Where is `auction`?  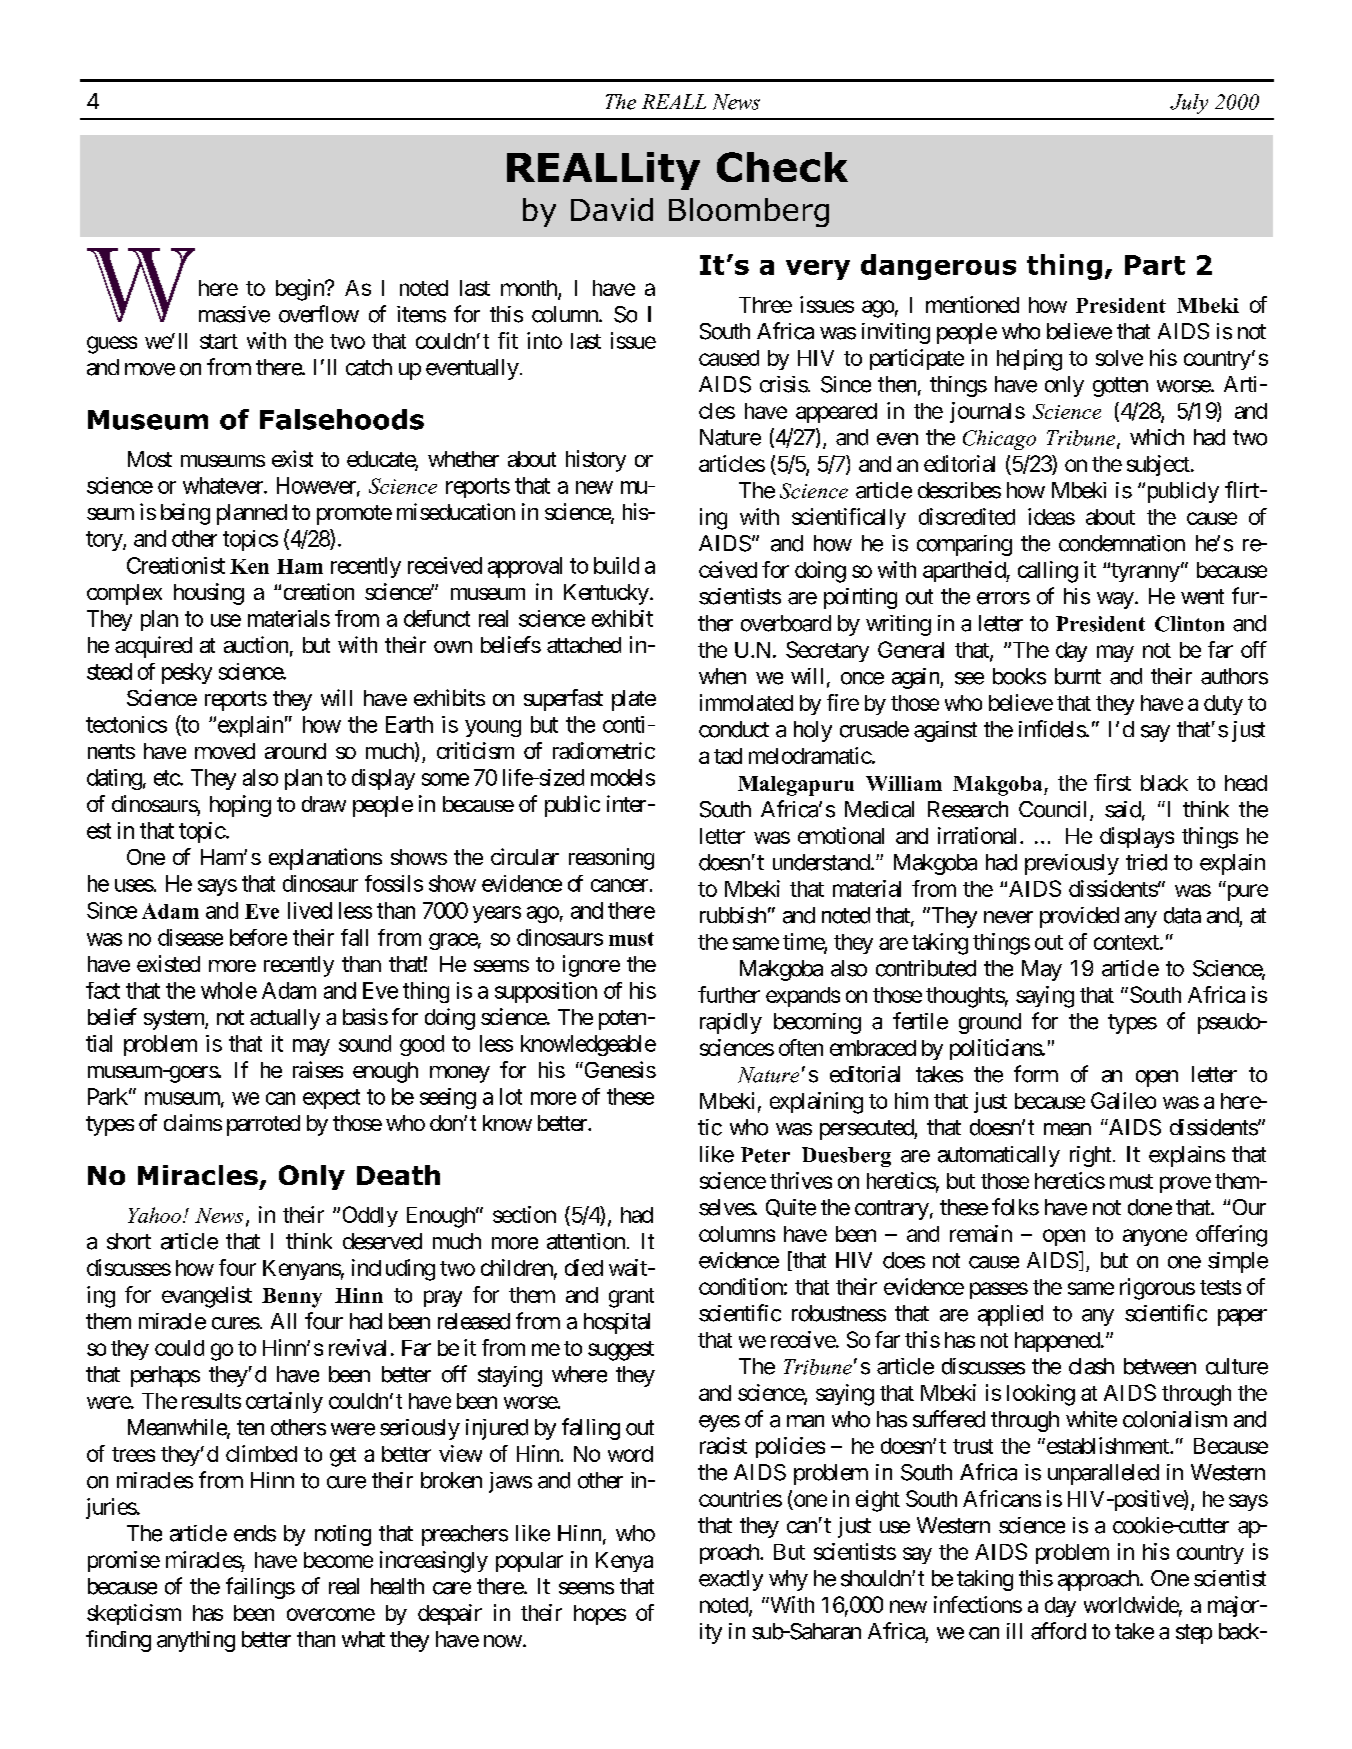 auction is located at coordinates (256, 644).
